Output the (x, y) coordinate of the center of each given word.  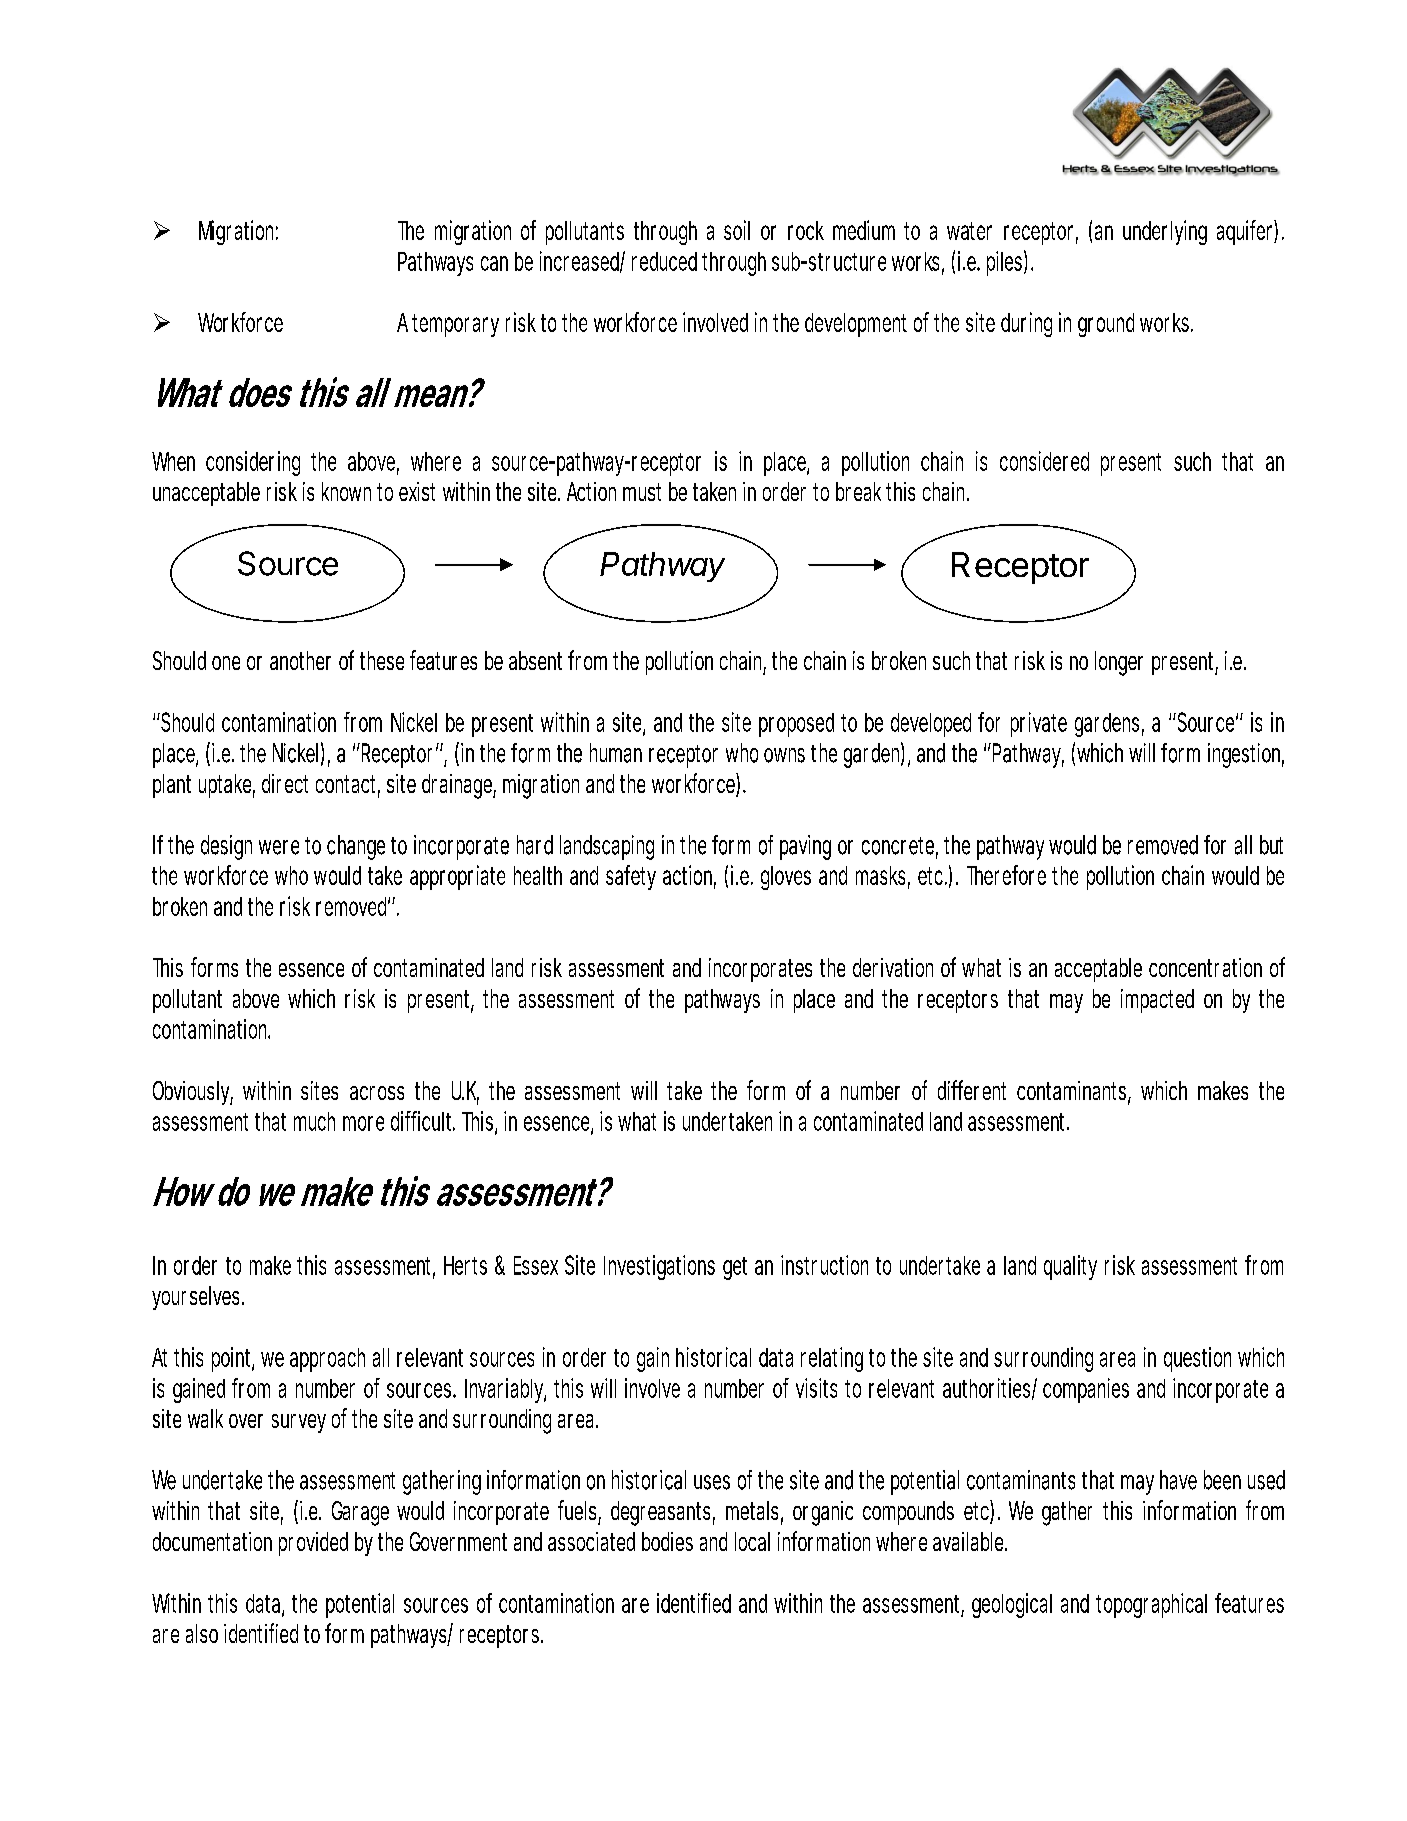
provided (313, 1544)
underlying (1165, 232)
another (300, 660)
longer (1119, 663)
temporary (455, 325)
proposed (796, 725)
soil (737, 230)
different (972, 1090)
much (314, 1121)
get (735, 1268)
